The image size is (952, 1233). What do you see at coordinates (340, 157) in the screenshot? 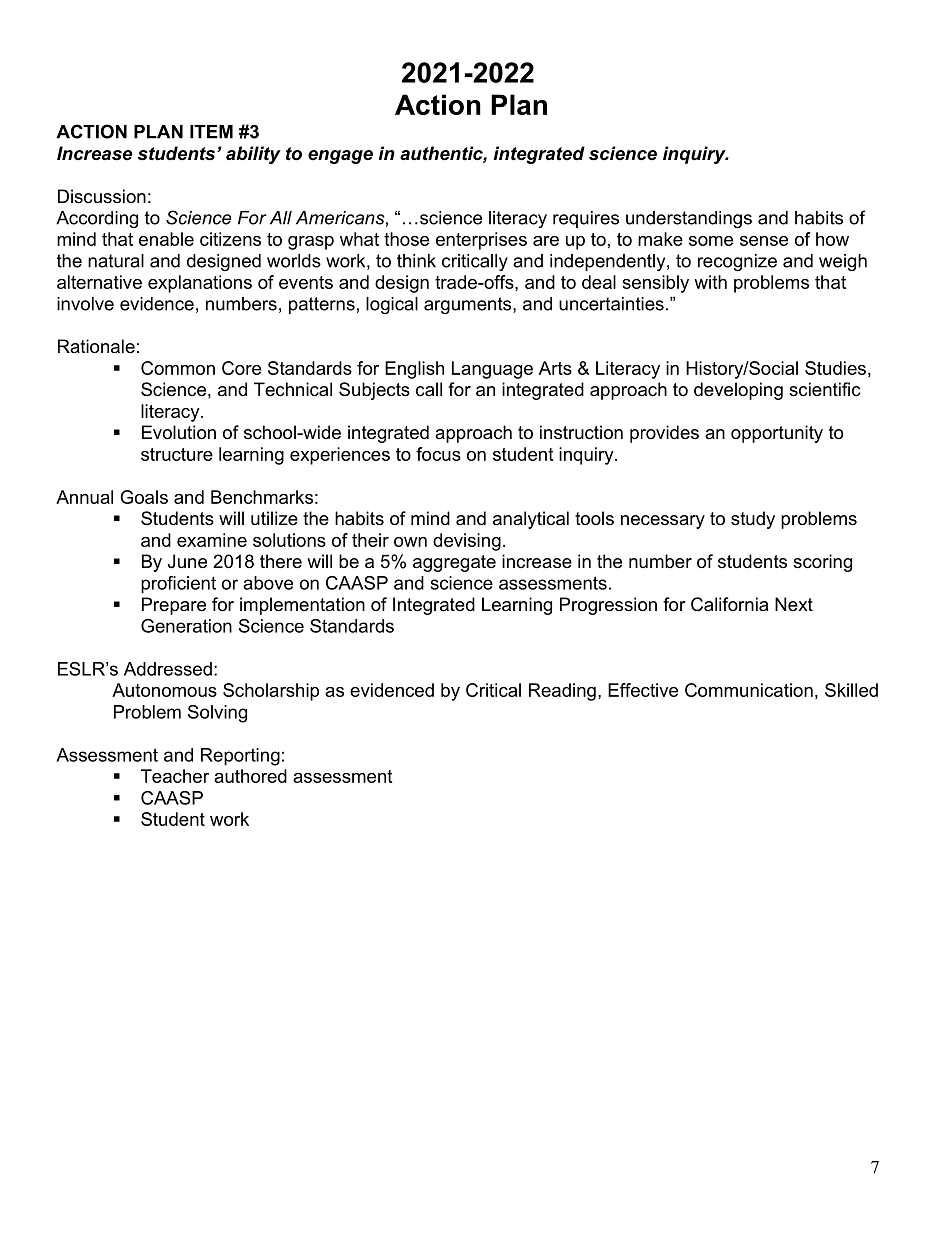
I see `engage` at bounding box center [340, 157].
